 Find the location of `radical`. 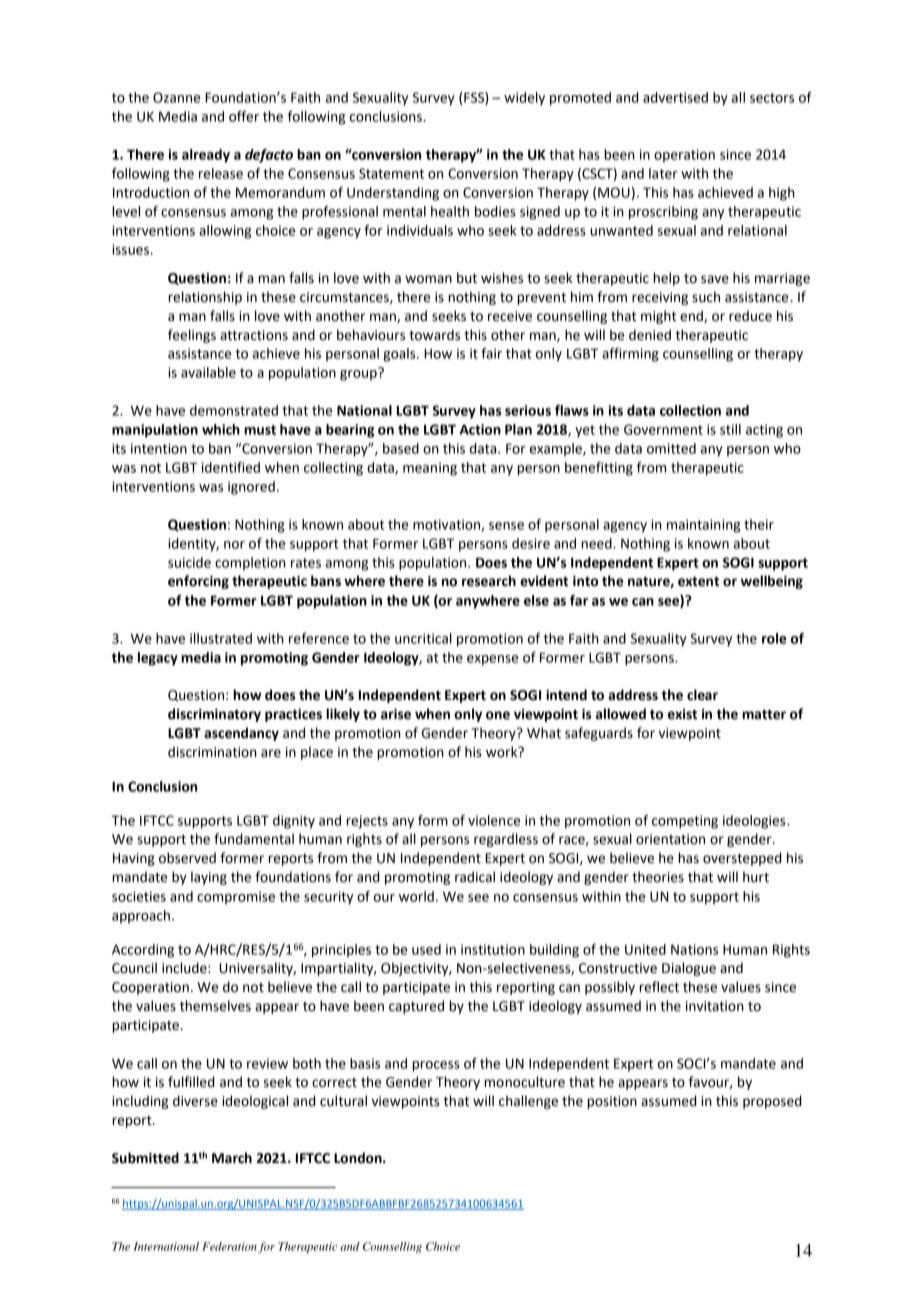

radical is located at coordinates (475, 877).
